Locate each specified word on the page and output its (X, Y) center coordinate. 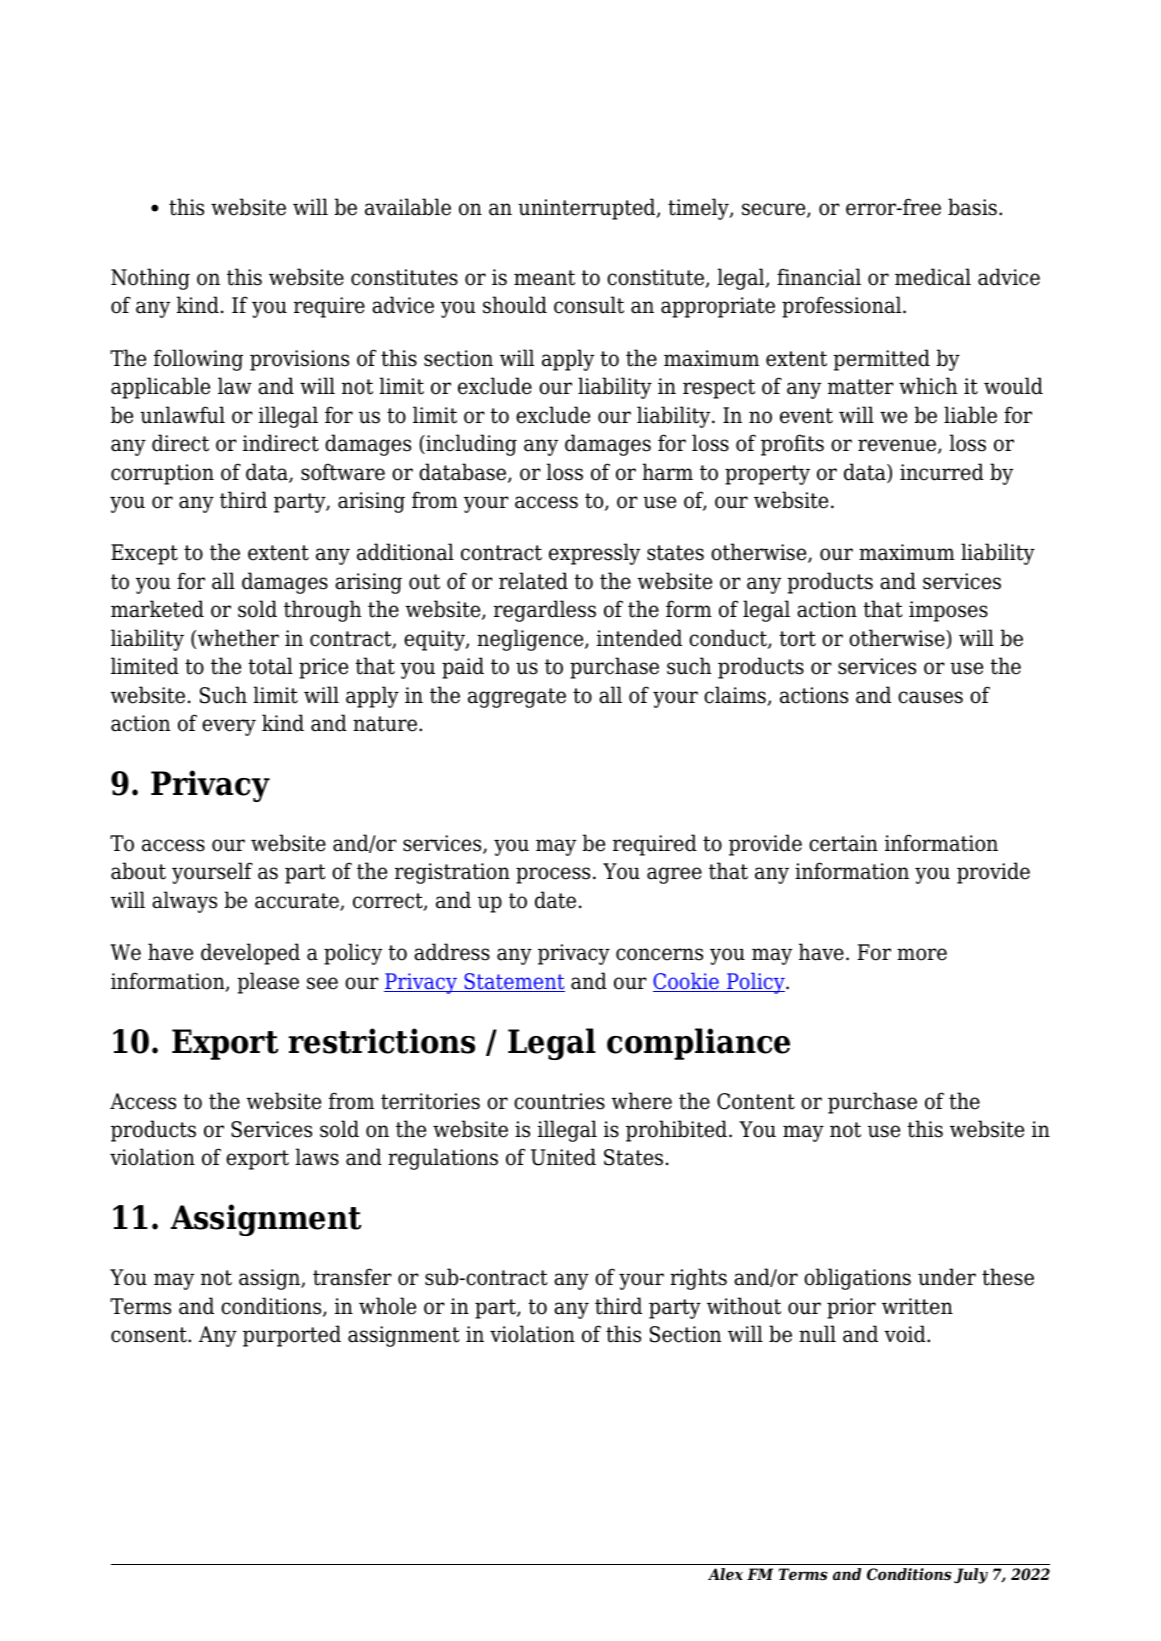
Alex (725, 1574)
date (555, 900)
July (971, 1576)
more (922, 954)
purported (292, 1336)
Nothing (150, 279)
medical (933, 277)
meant (544, 278)
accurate (298, 902)
